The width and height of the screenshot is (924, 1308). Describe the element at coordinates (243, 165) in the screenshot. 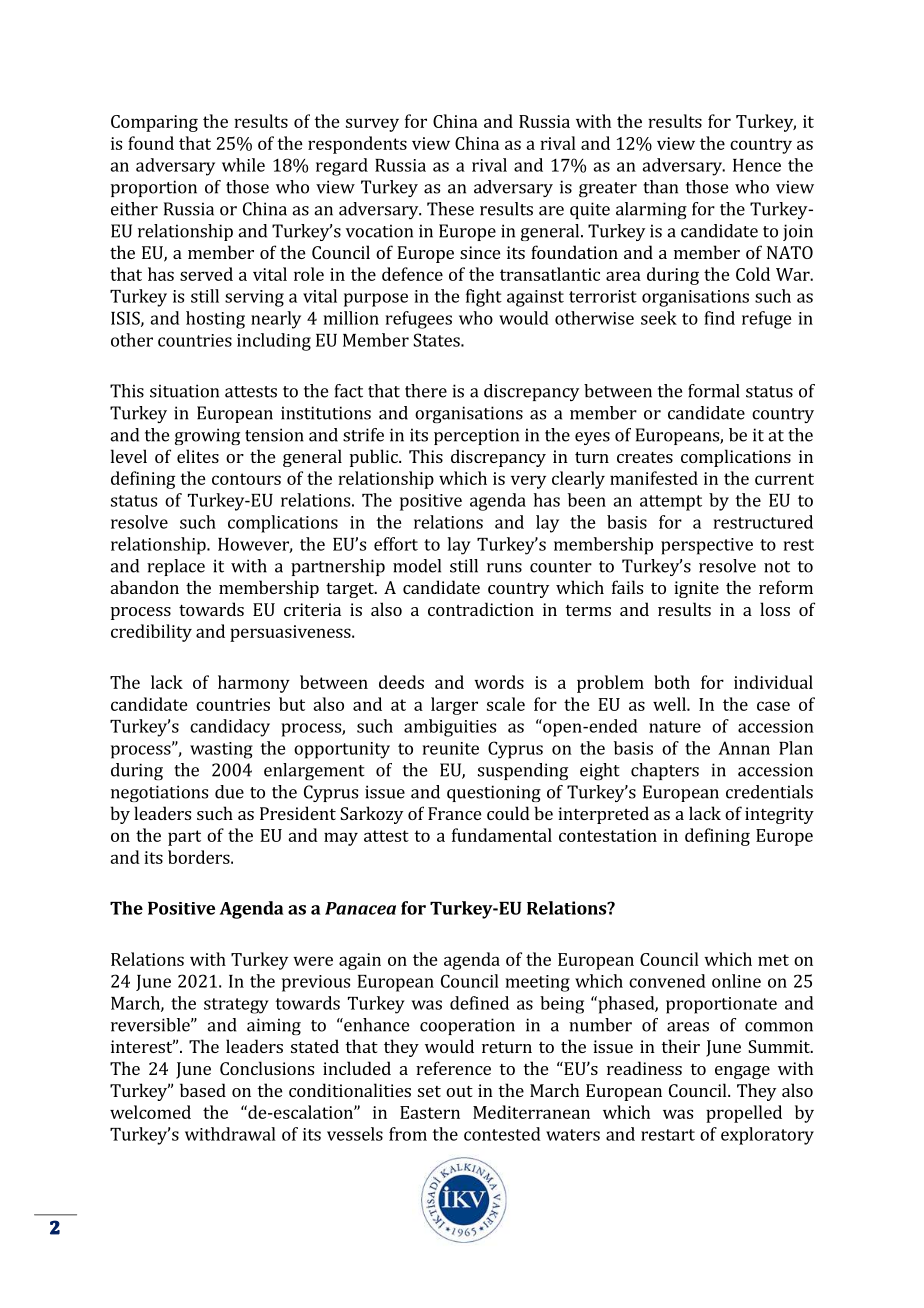

I see `while` at that location.
